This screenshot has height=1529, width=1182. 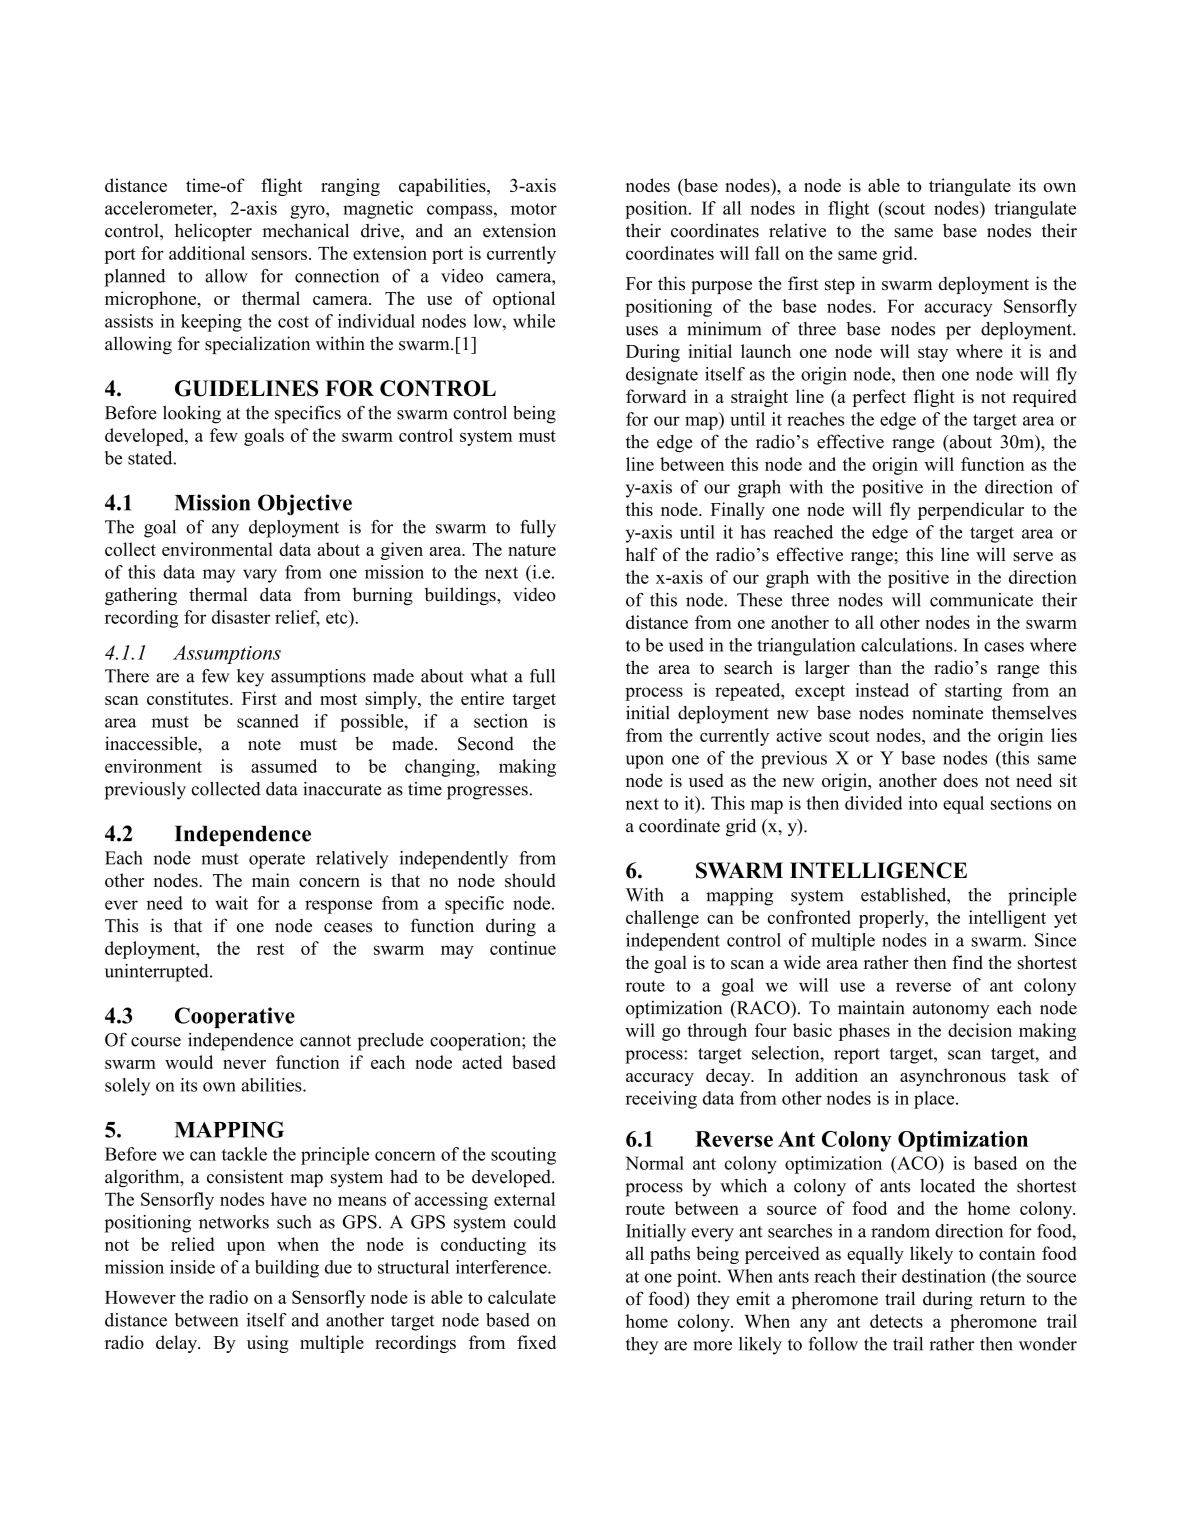 I want to click on would, so click(x=189, y=1062).
